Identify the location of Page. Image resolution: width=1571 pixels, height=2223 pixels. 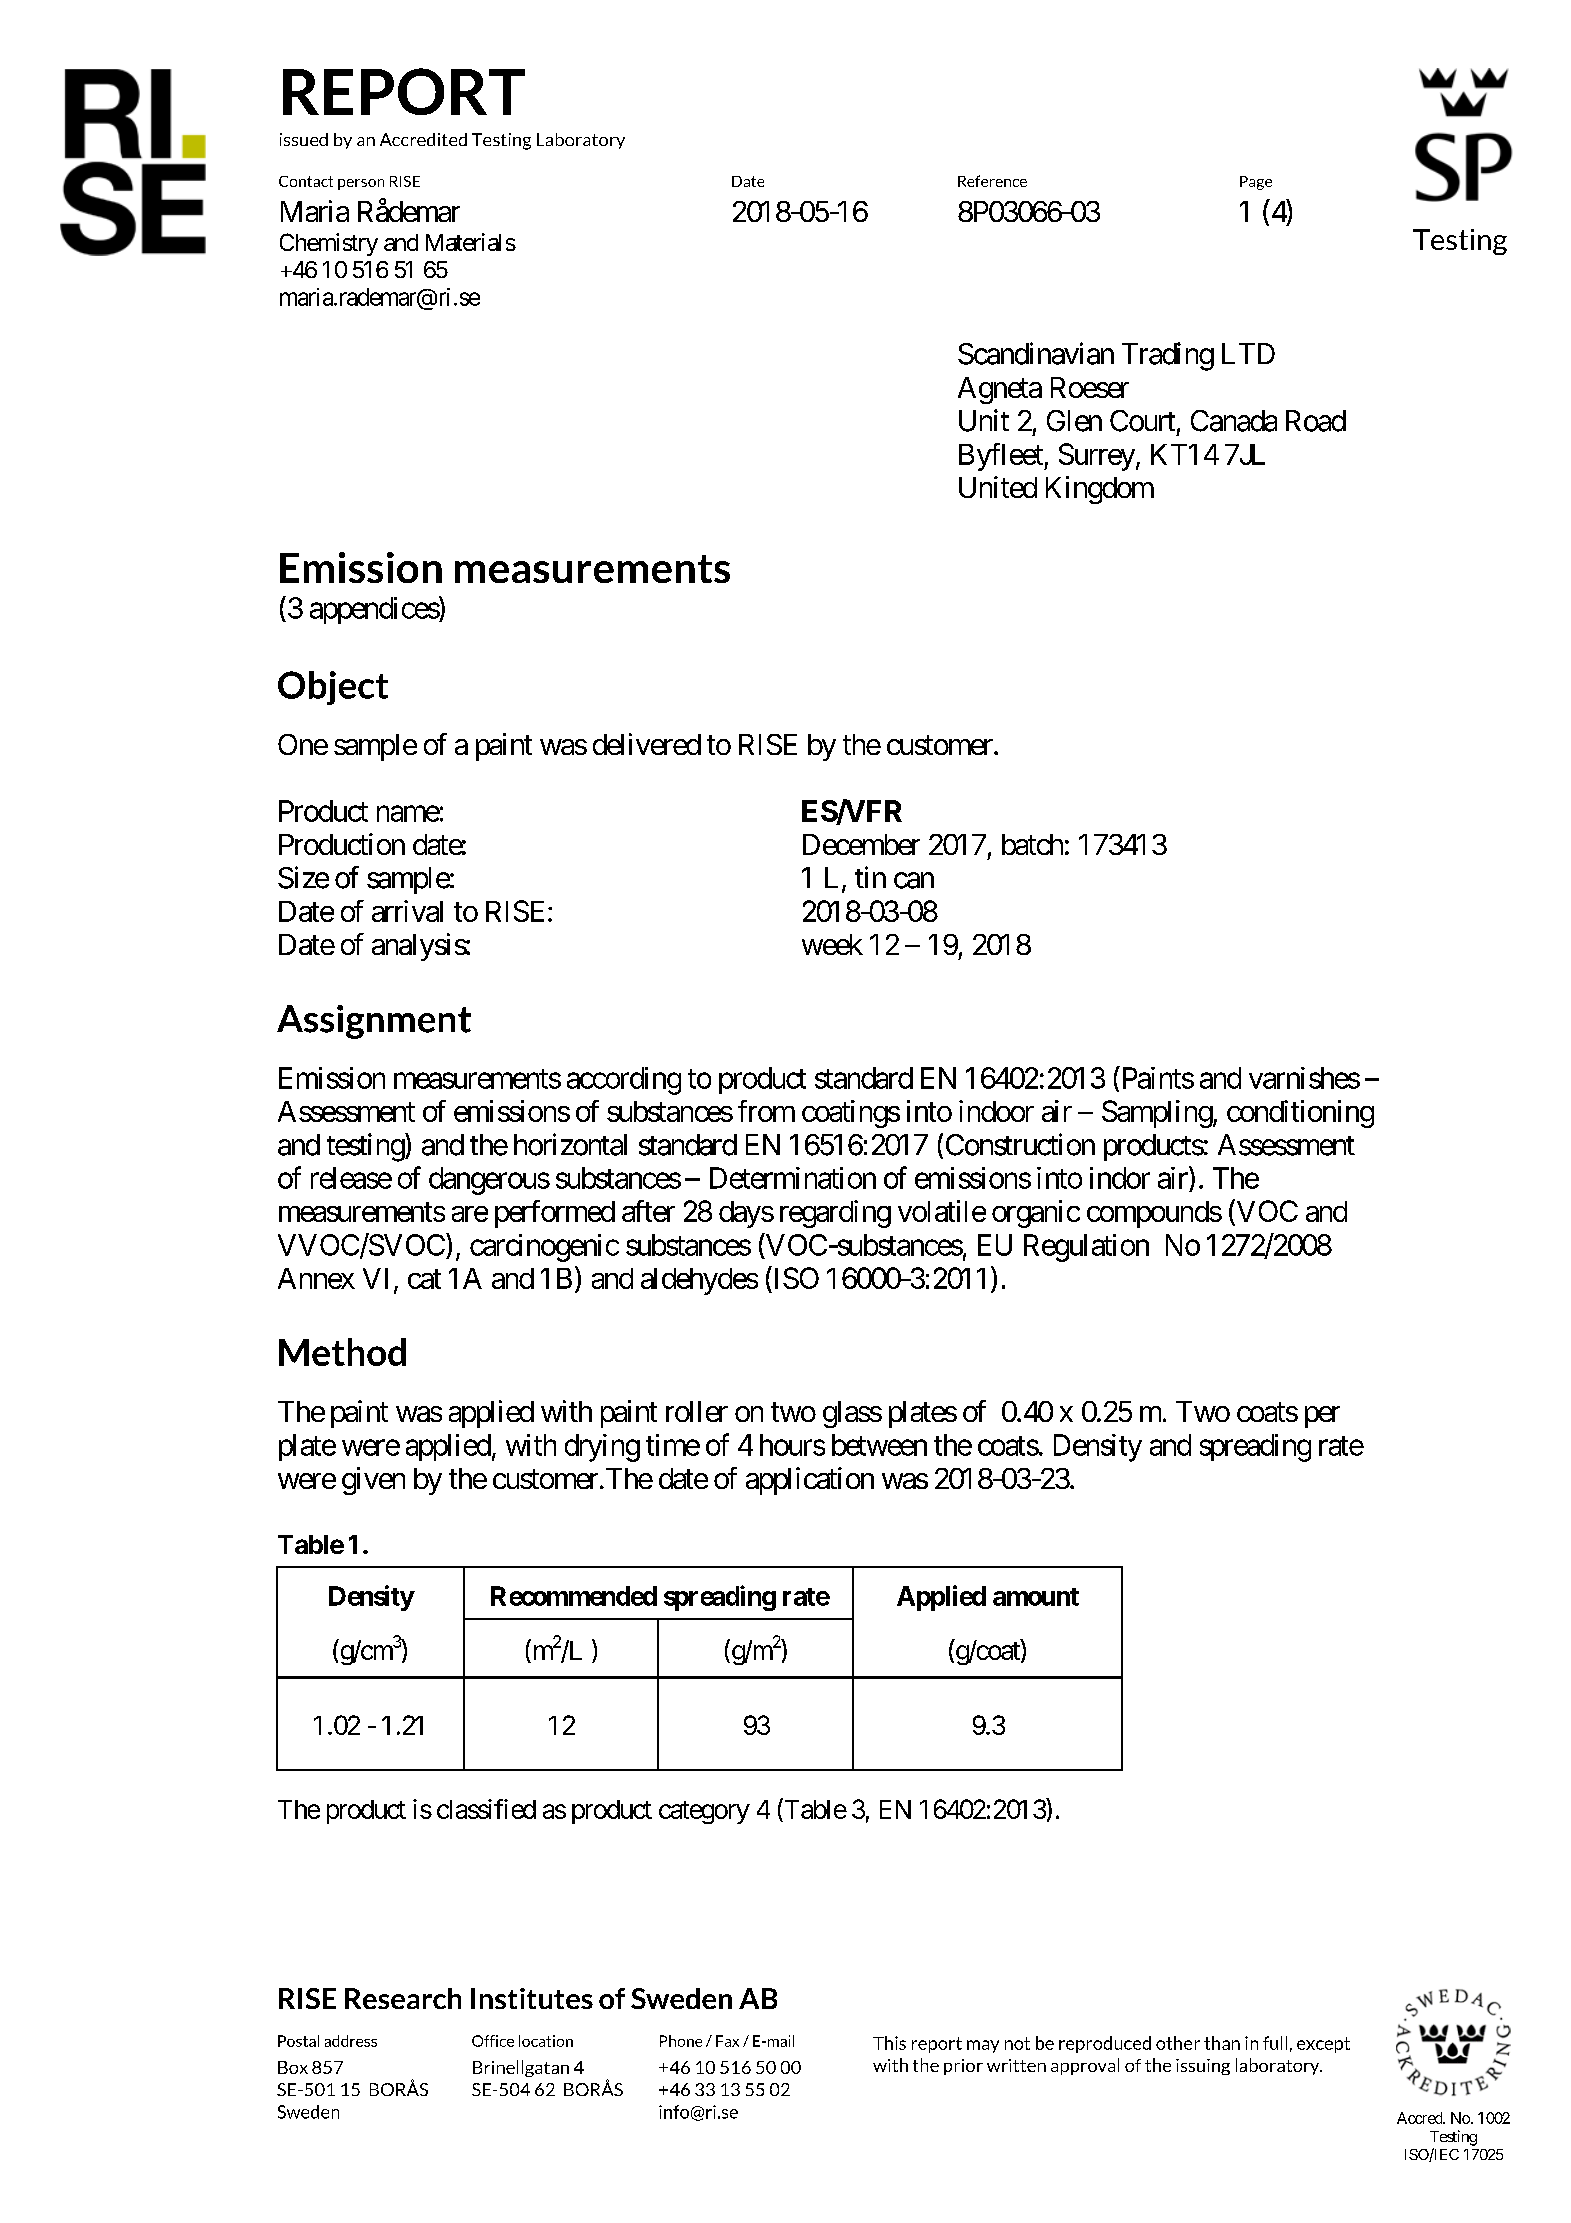
(1256, 183).
